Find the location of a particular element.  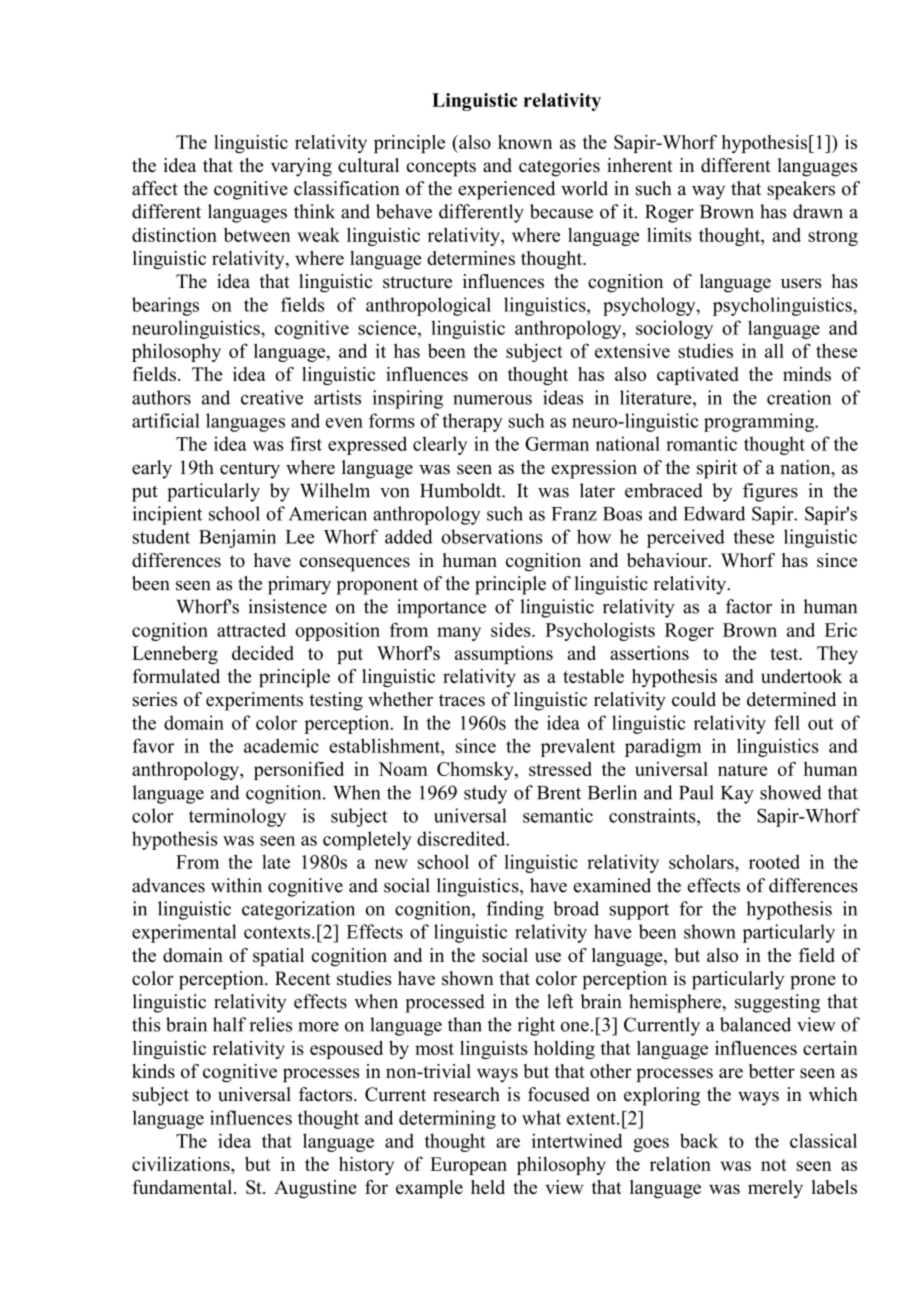

experienced is located at coordinates (506, 190).
